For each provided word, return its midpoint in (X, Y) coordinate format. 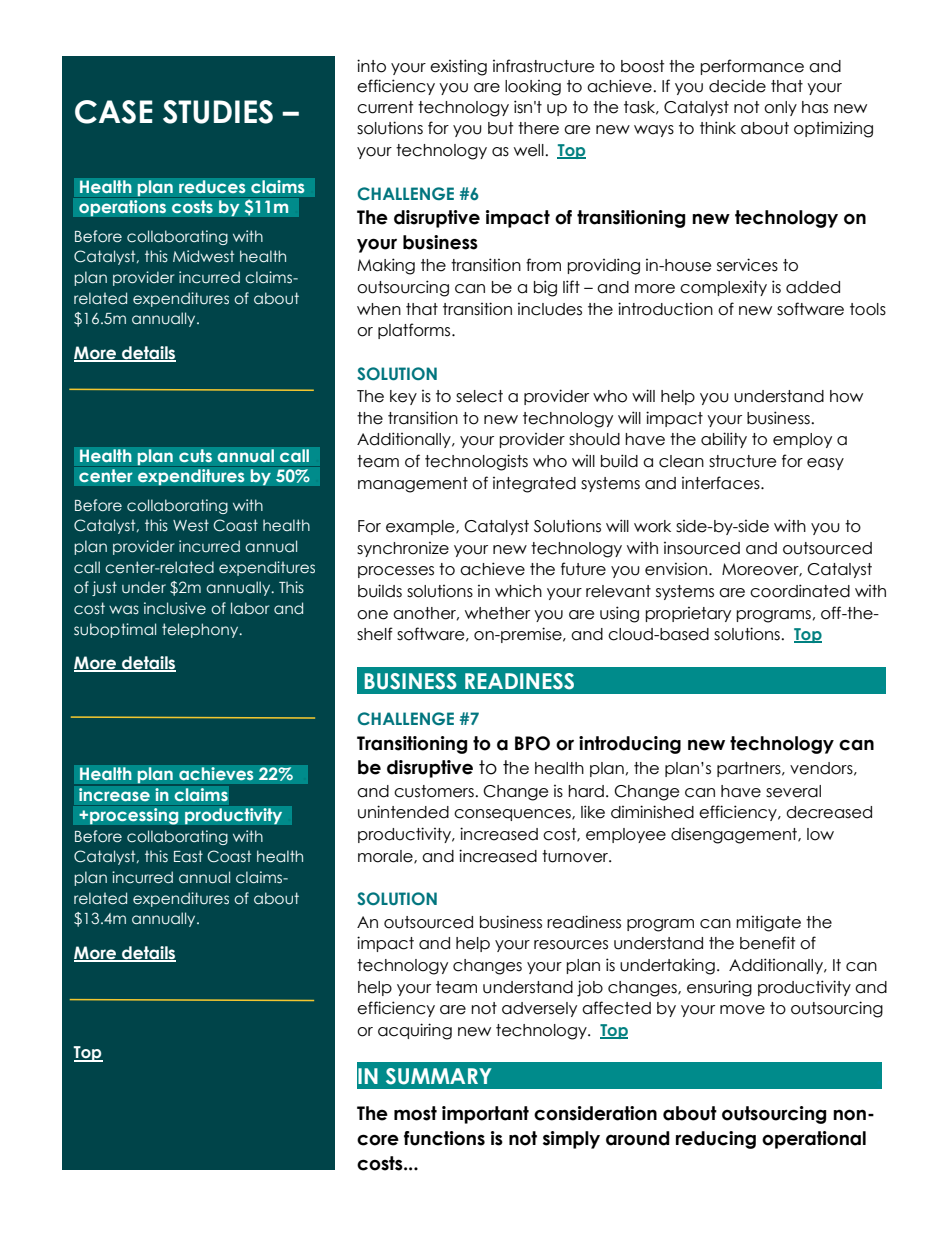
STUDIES (218, 112)
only (780, 108)
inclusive (175, 608)
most (415, 1113)
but (500, 128)
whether (497, 613)
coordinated (800, 591)
